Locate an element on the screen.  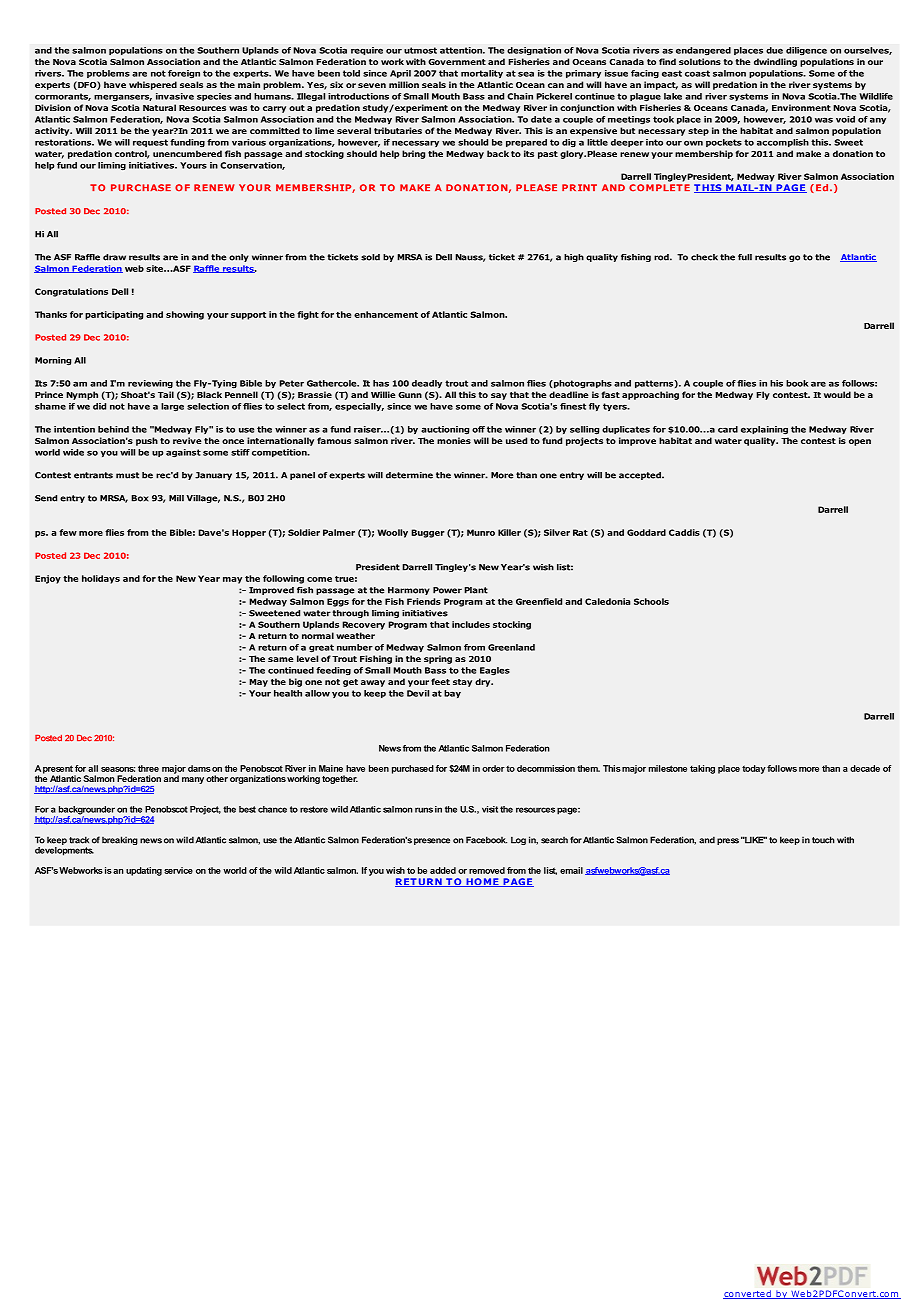
whispered is located at coordinates (153, 85).
